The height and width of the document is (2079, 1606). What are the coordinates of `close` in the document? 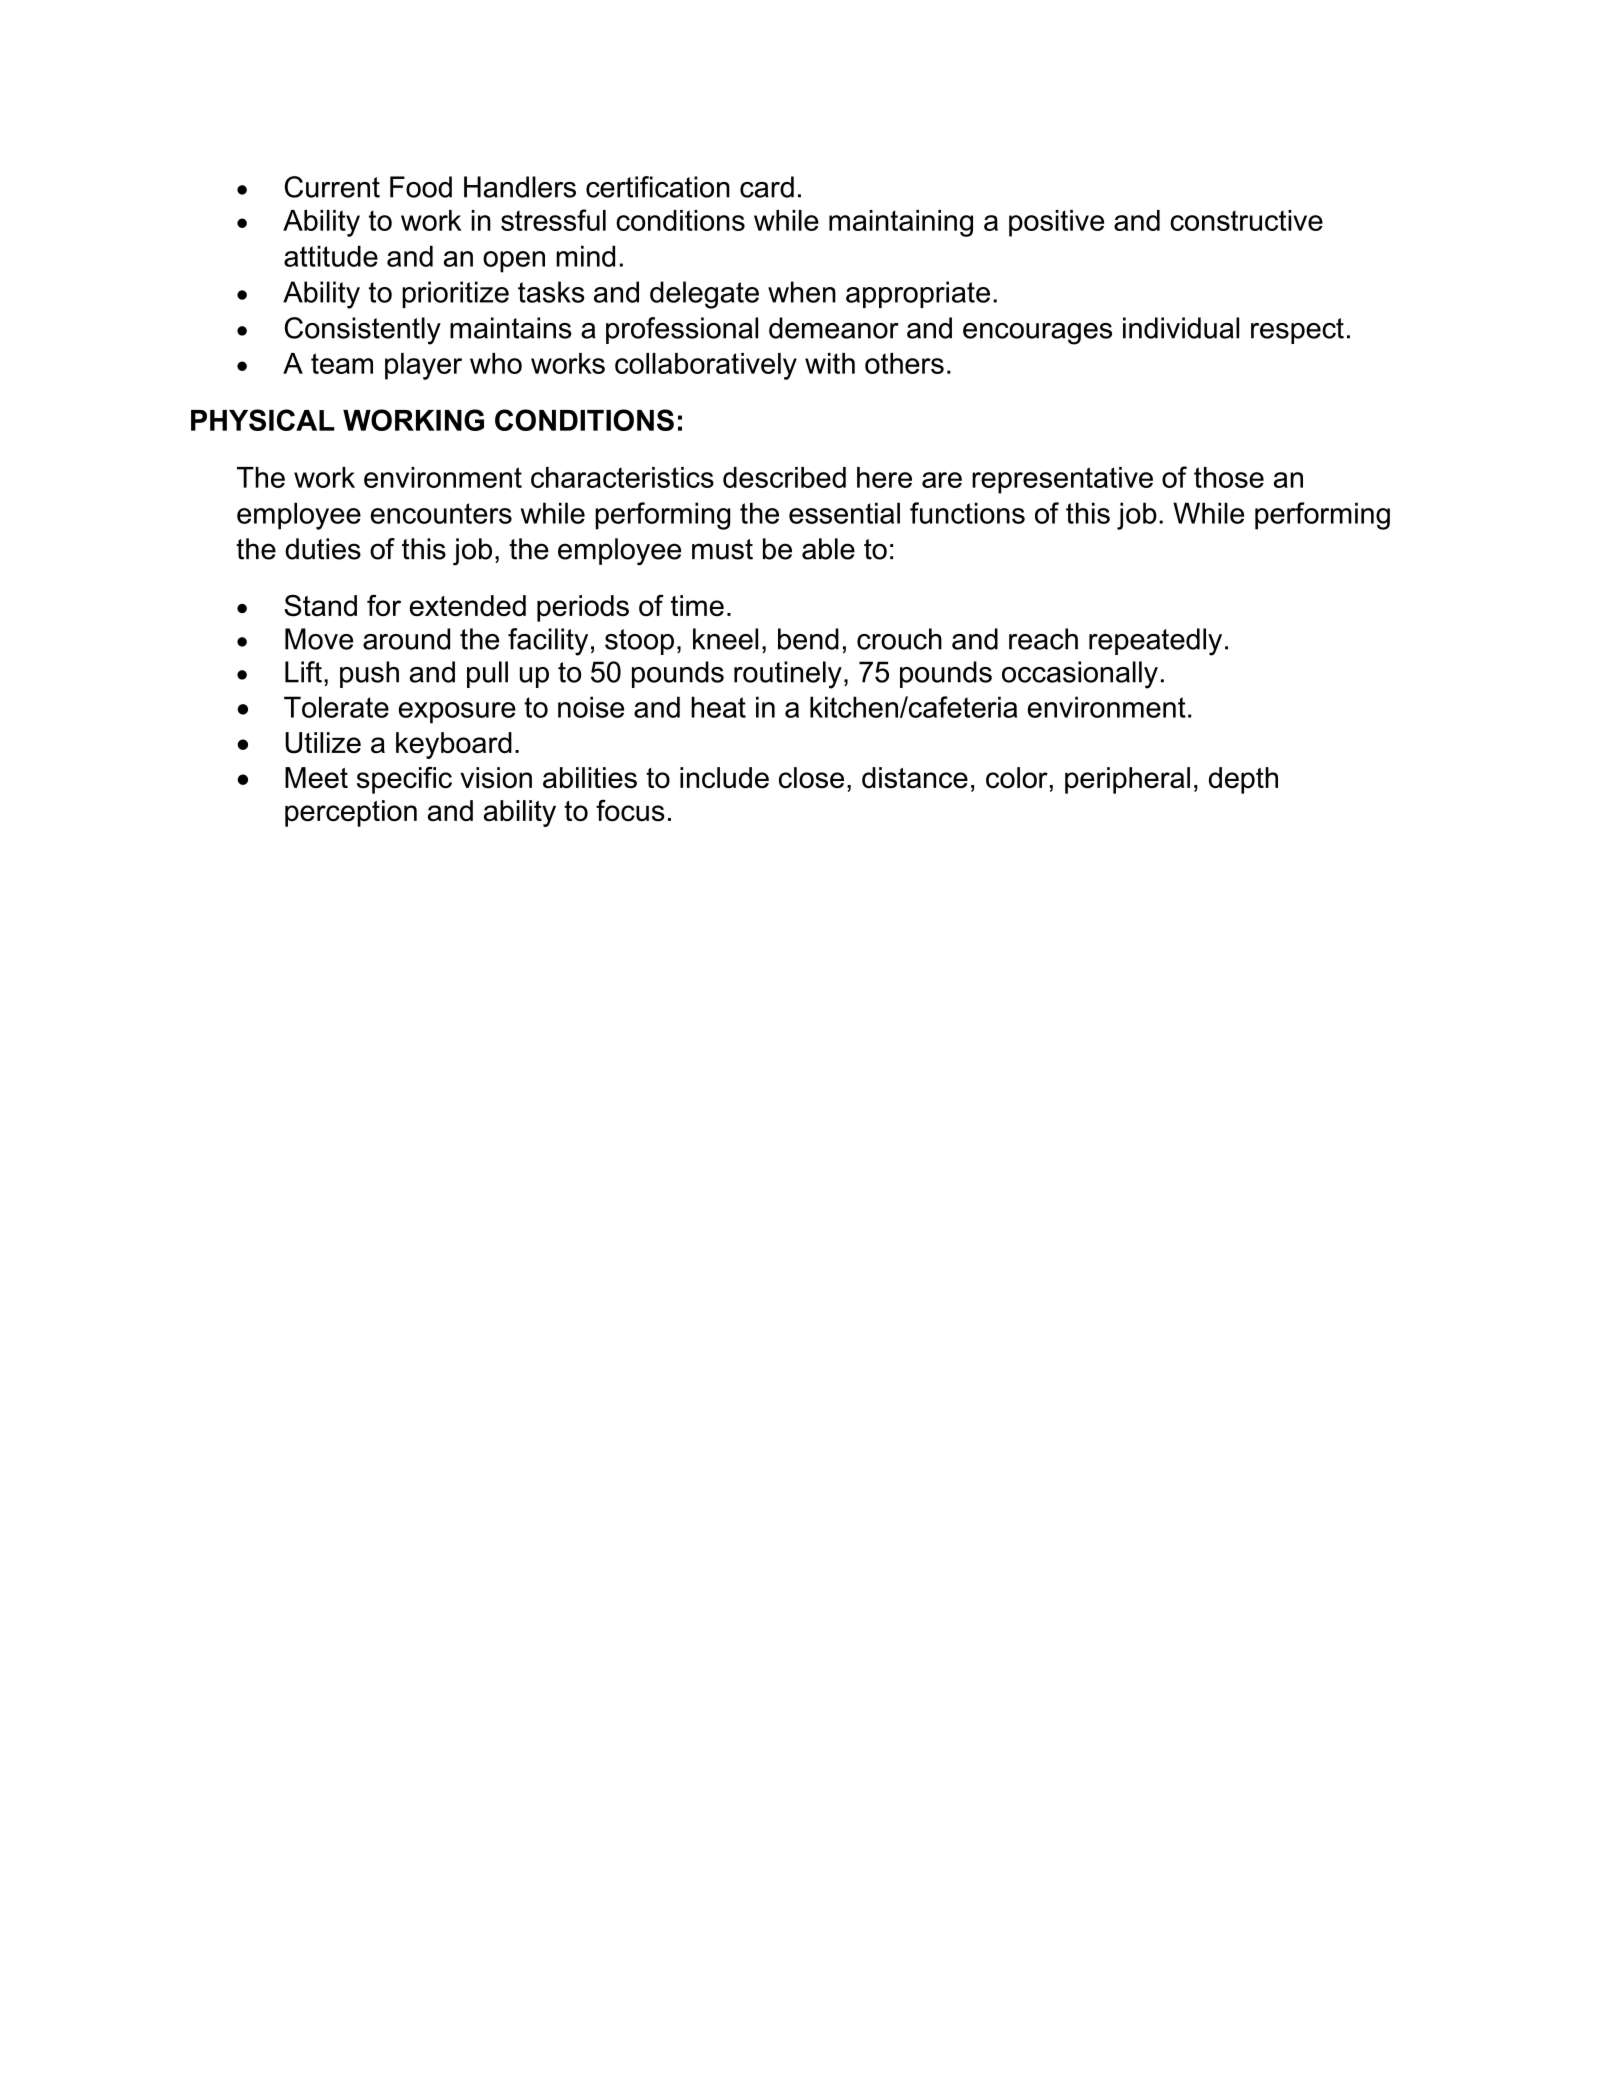 It's located at (811, 778).
